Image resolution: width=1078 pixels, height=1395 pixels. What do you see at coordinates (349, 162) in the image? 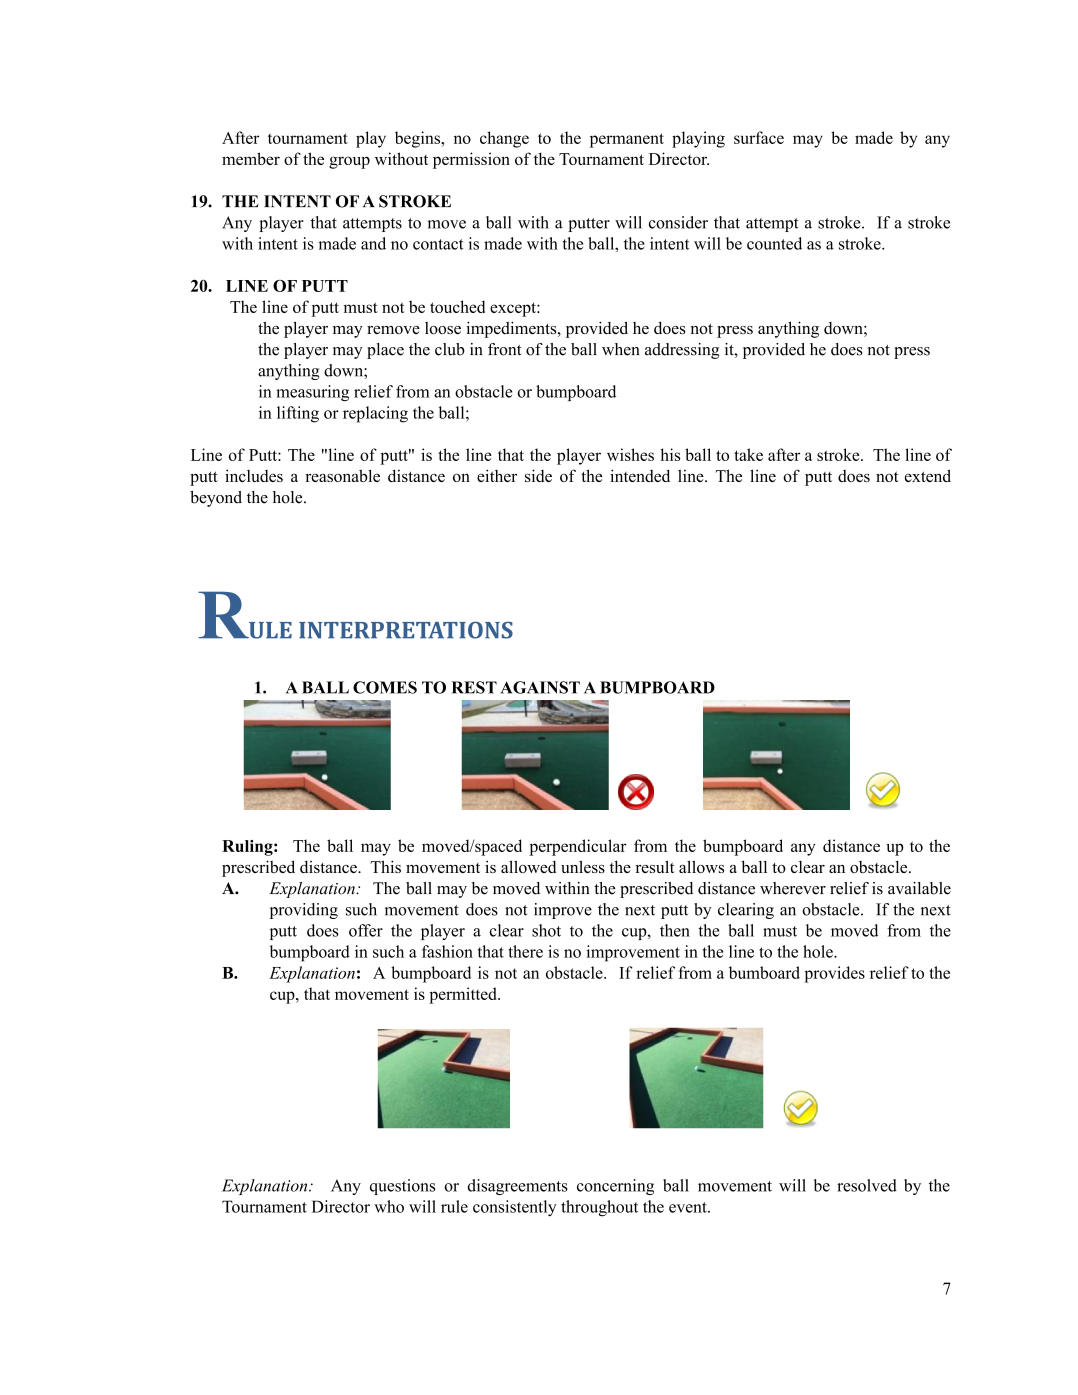
I see `group` at bounding box center [349, 162].
